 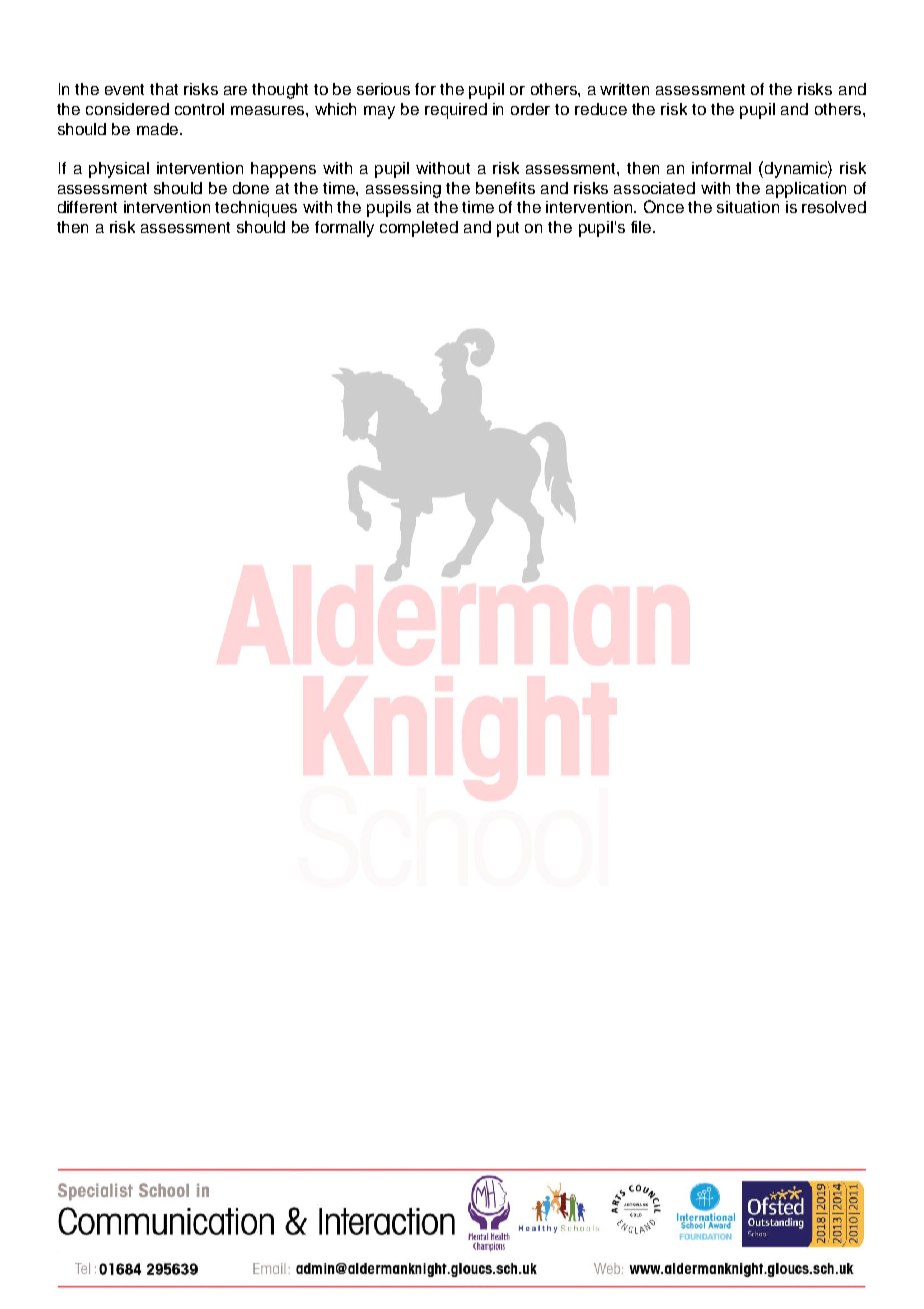 What do you see at coordinates (654, 188) in the screenshot?
I see `associated` at bounding box center [654, 188].
